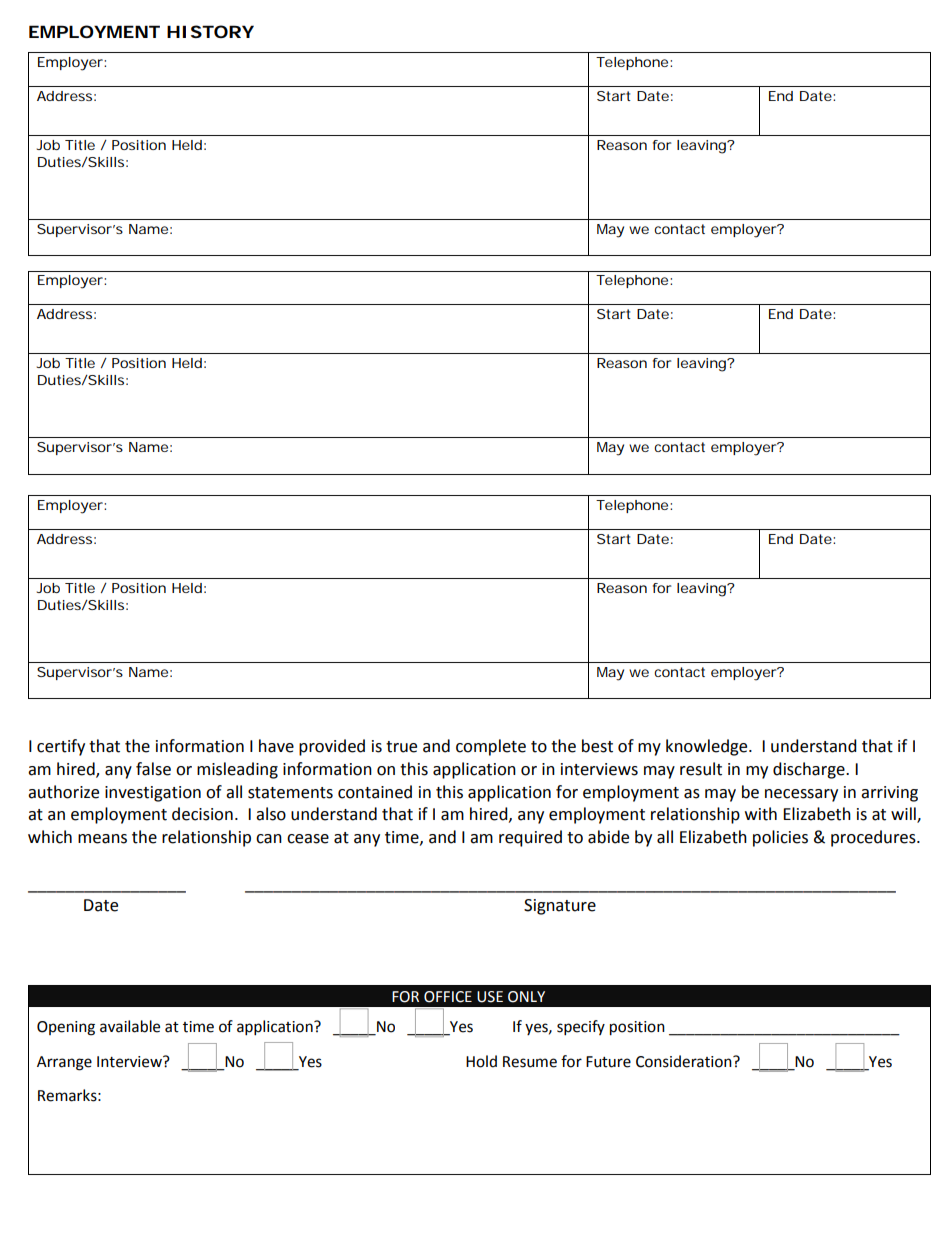 The image size is (952, 1233). I want to click on complete, so click(491, 747).
